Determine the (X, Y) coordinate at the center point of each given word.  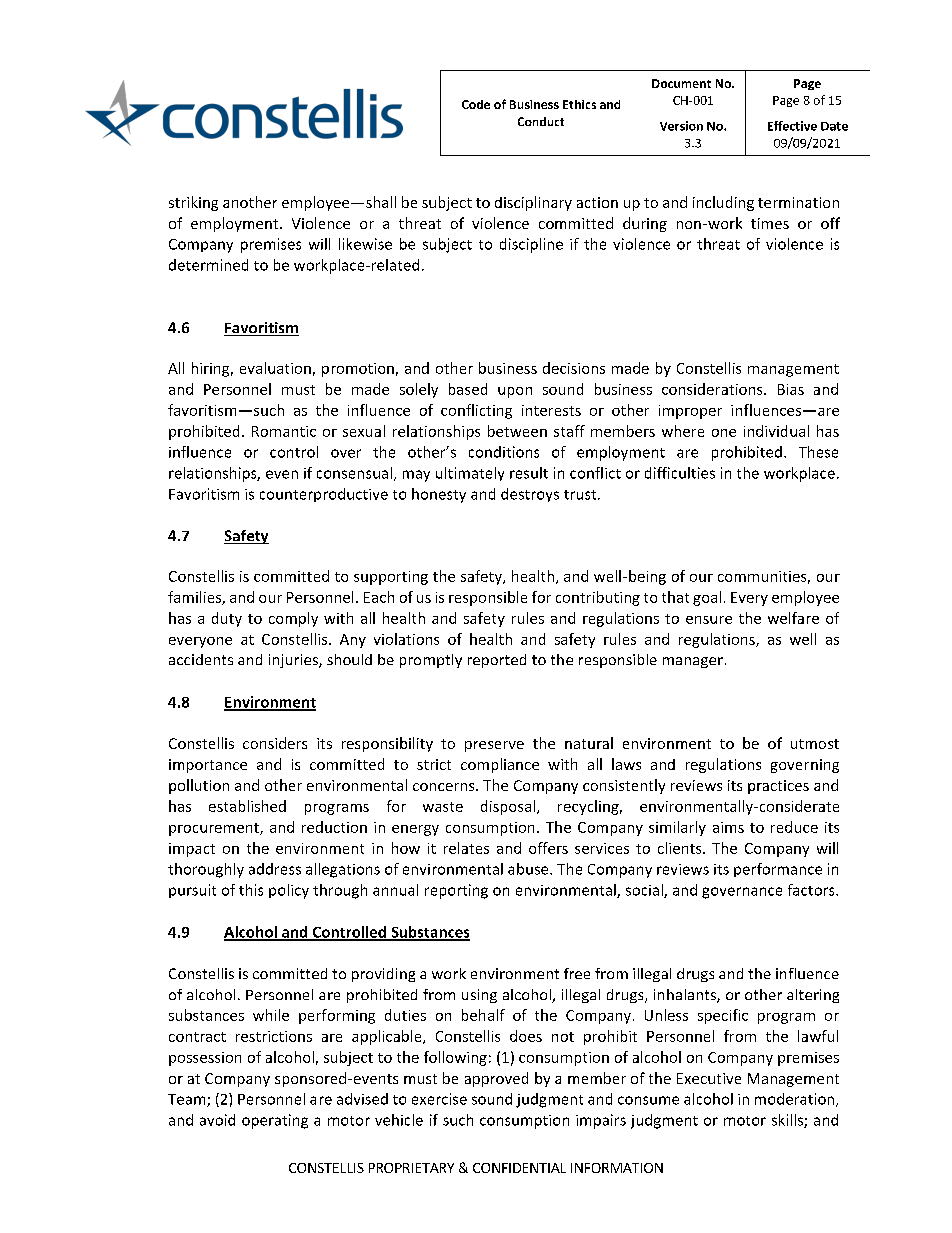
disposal (508, 807)
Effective (792, 126)
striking (193, 203)
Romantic (284, 431)
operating (275, 1121)
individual (776, 431)
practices (778, 787)
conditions (504, 452)
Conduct (541, 121)
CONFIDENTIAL (519, 1168)
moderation (796, 1100)
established (247, 806)
